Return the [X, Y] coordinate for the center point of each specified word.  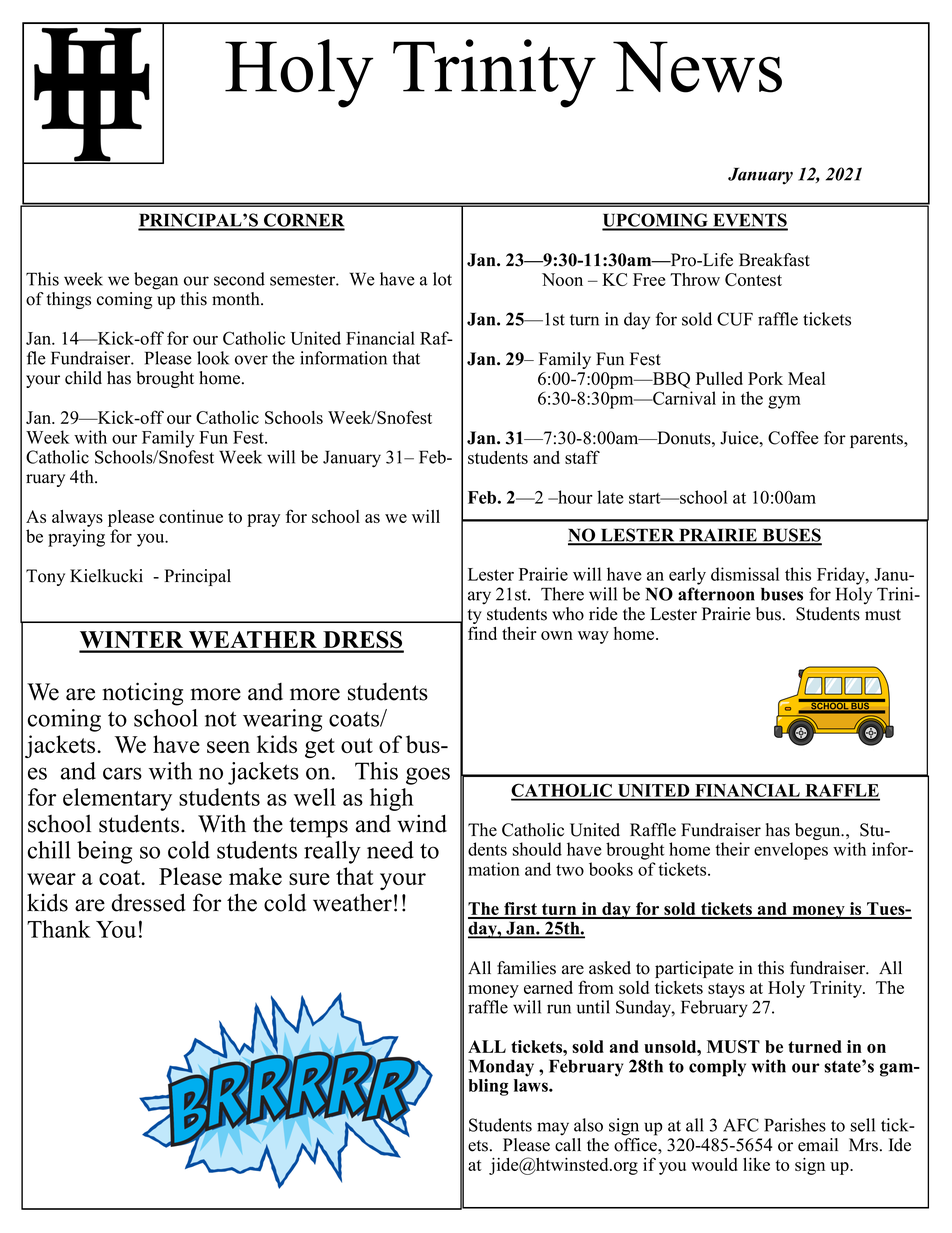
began [156, 281]
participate [694, 969]
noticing [143, 694]
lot [442, 279]
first [520, 910]
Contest [753, 279]
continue [191, 516]
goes [428, 776]
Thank [59, 929]
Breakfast [774, 260]
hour [574, 497]
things [69, 300]
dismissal [745, 574]
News [697, 67]
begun [817, 833]
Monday [501, 1068]
